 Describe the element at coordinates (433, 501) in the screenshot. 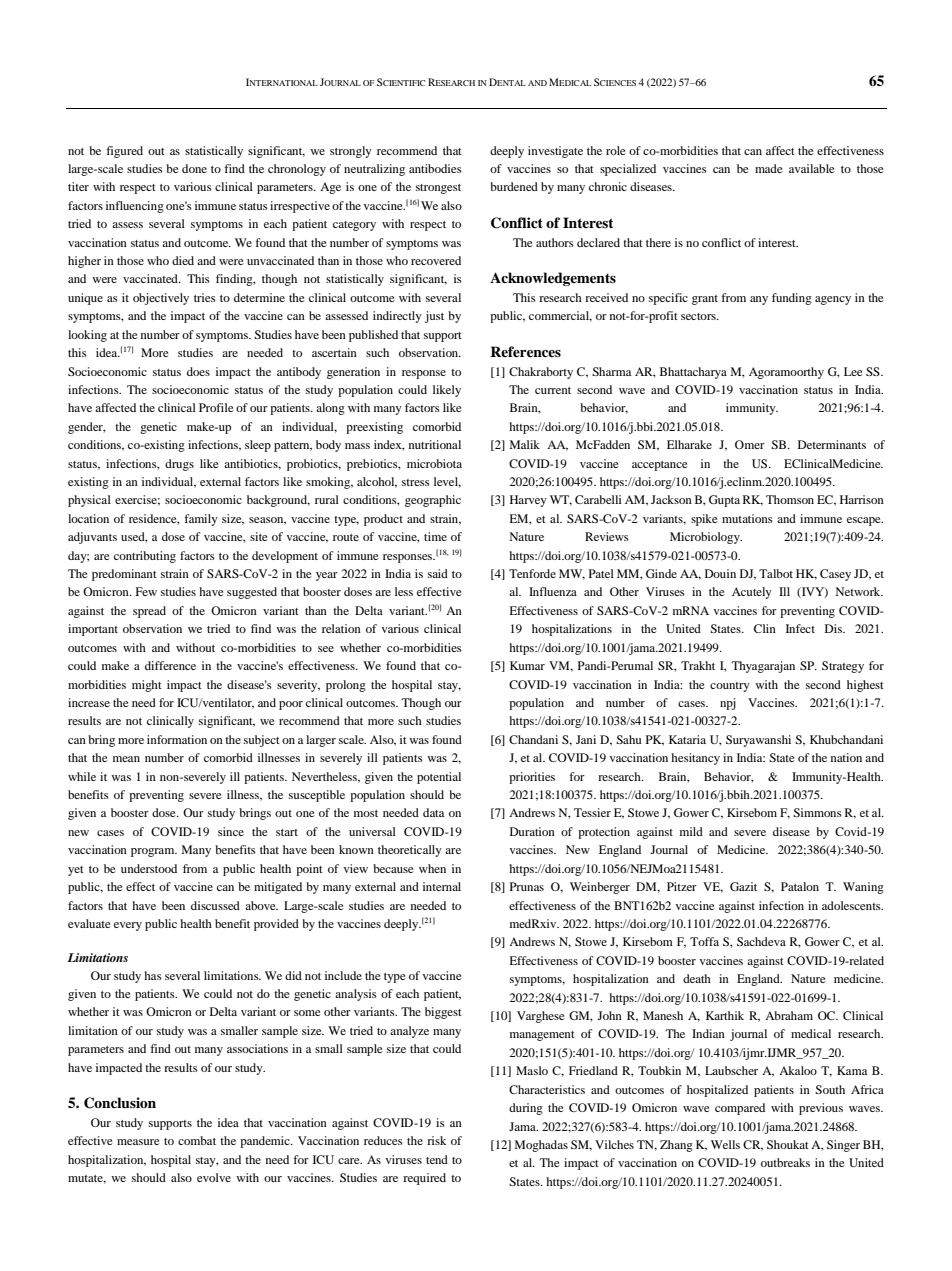

I see `geographic` at that location.
